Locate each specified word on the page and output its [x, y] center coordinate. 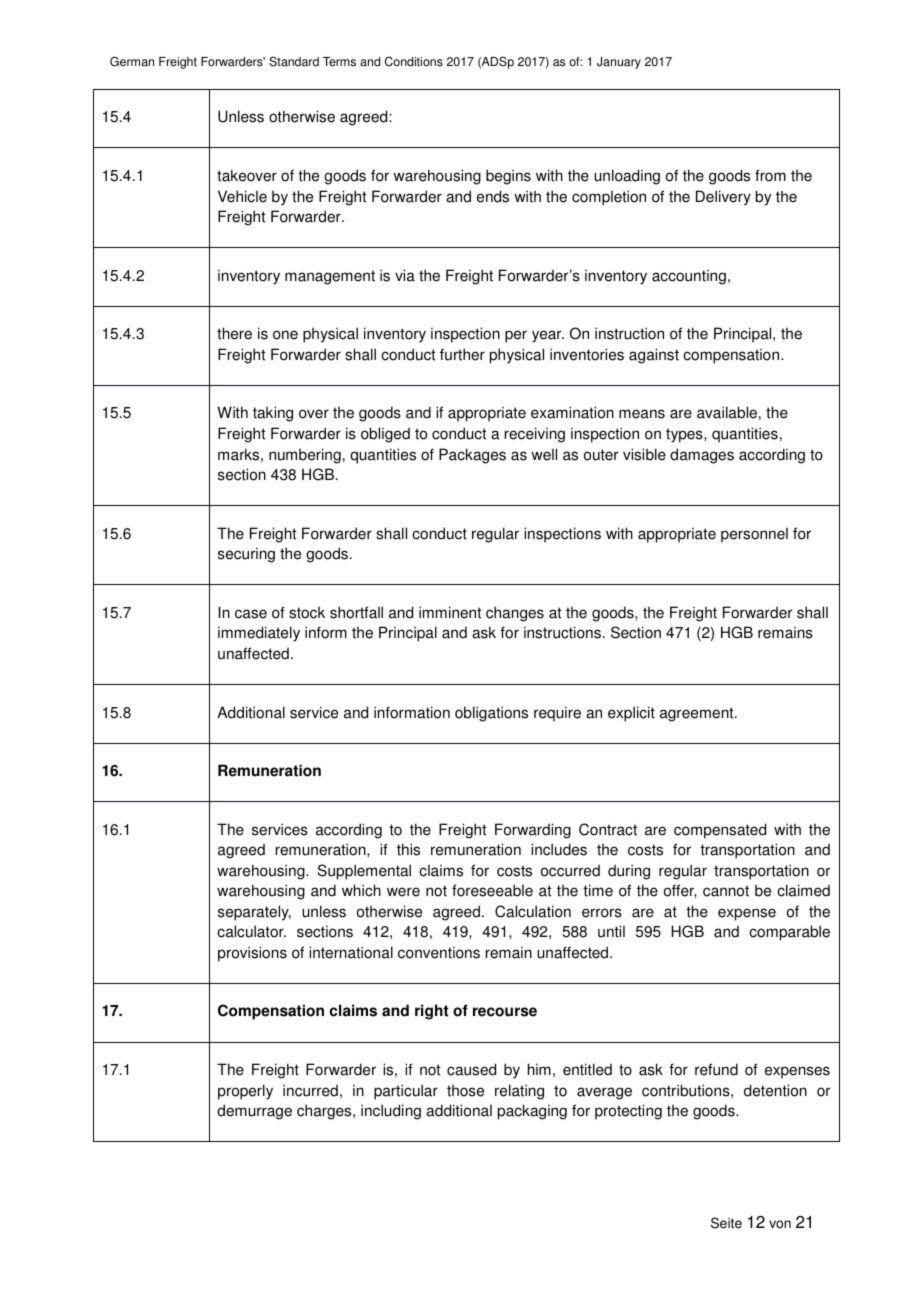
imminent [450, 612]
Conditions [414, 62]
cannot [726, 891]
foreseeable [492, 890]
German [132, 61]
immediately [259, 634]
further [462, 354]
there [234, 333]
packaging [532, 1112]
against [654, 356]
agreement [698, 714]
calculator [251, 931]
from [770, 175]
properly [245, 1092]
